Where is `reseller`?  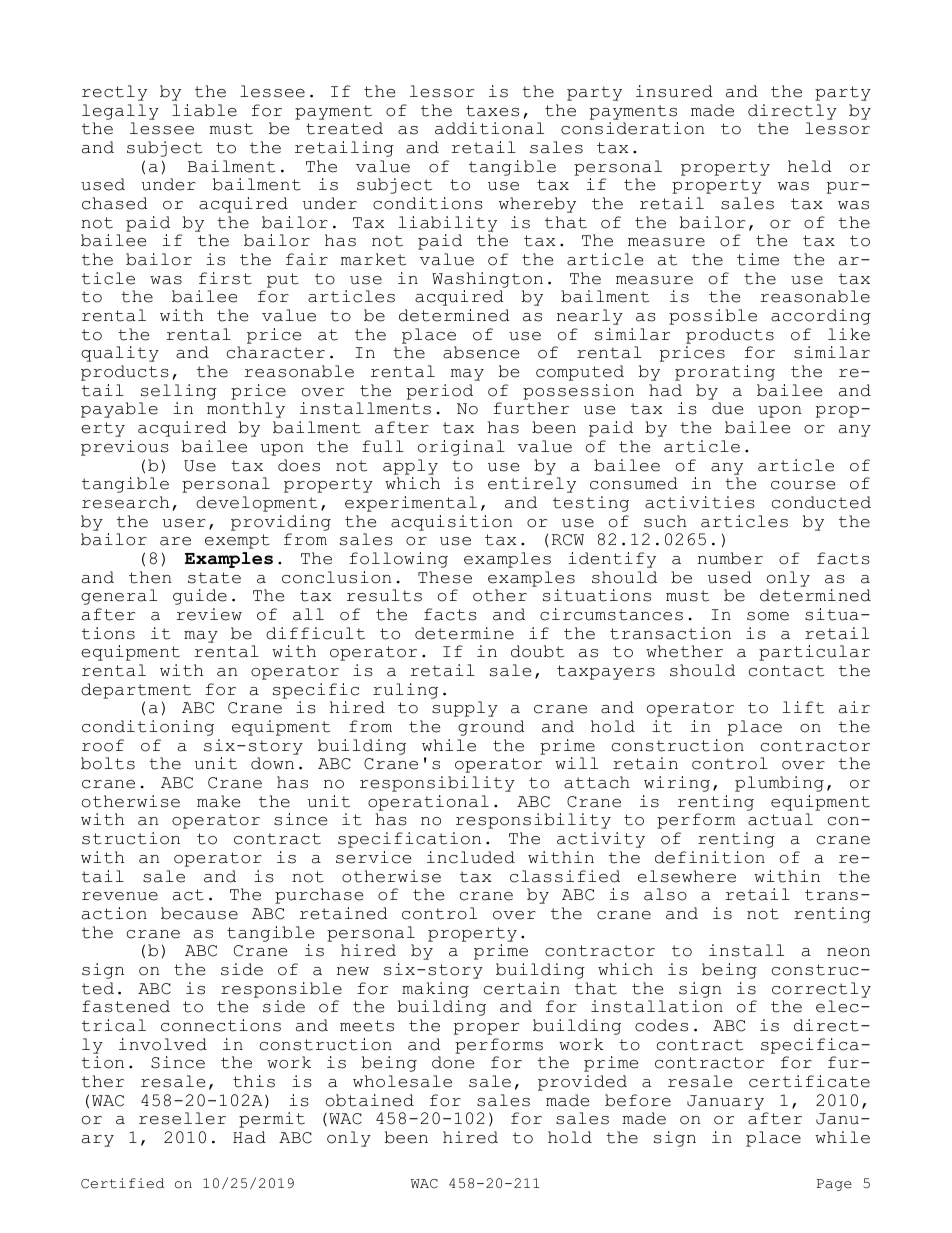 reseller is located at coordinates (182, 1118).
